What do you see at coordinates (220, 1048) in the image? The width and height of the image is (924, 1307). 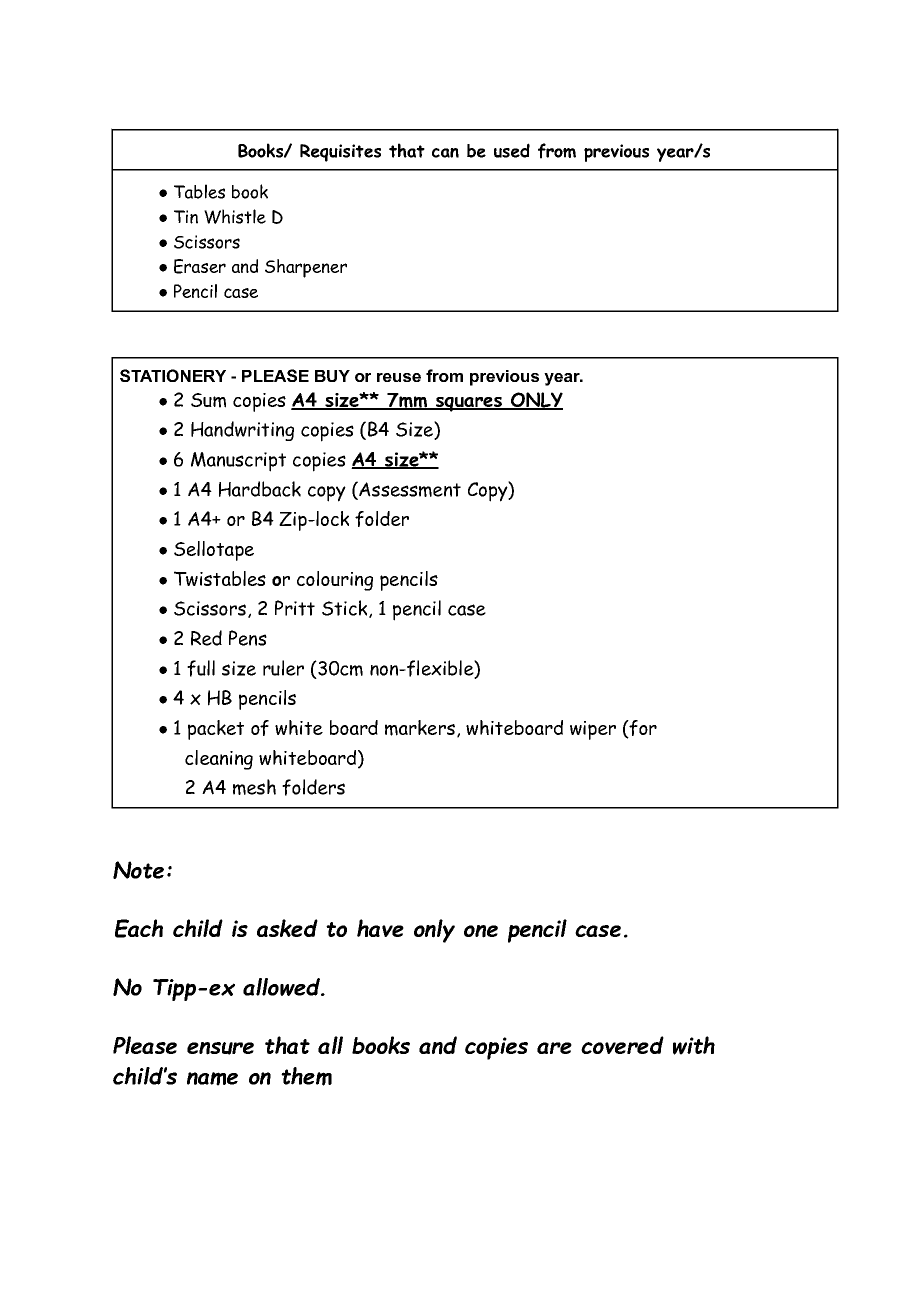 I see `ensure` at bounding box center [220, 1048].
